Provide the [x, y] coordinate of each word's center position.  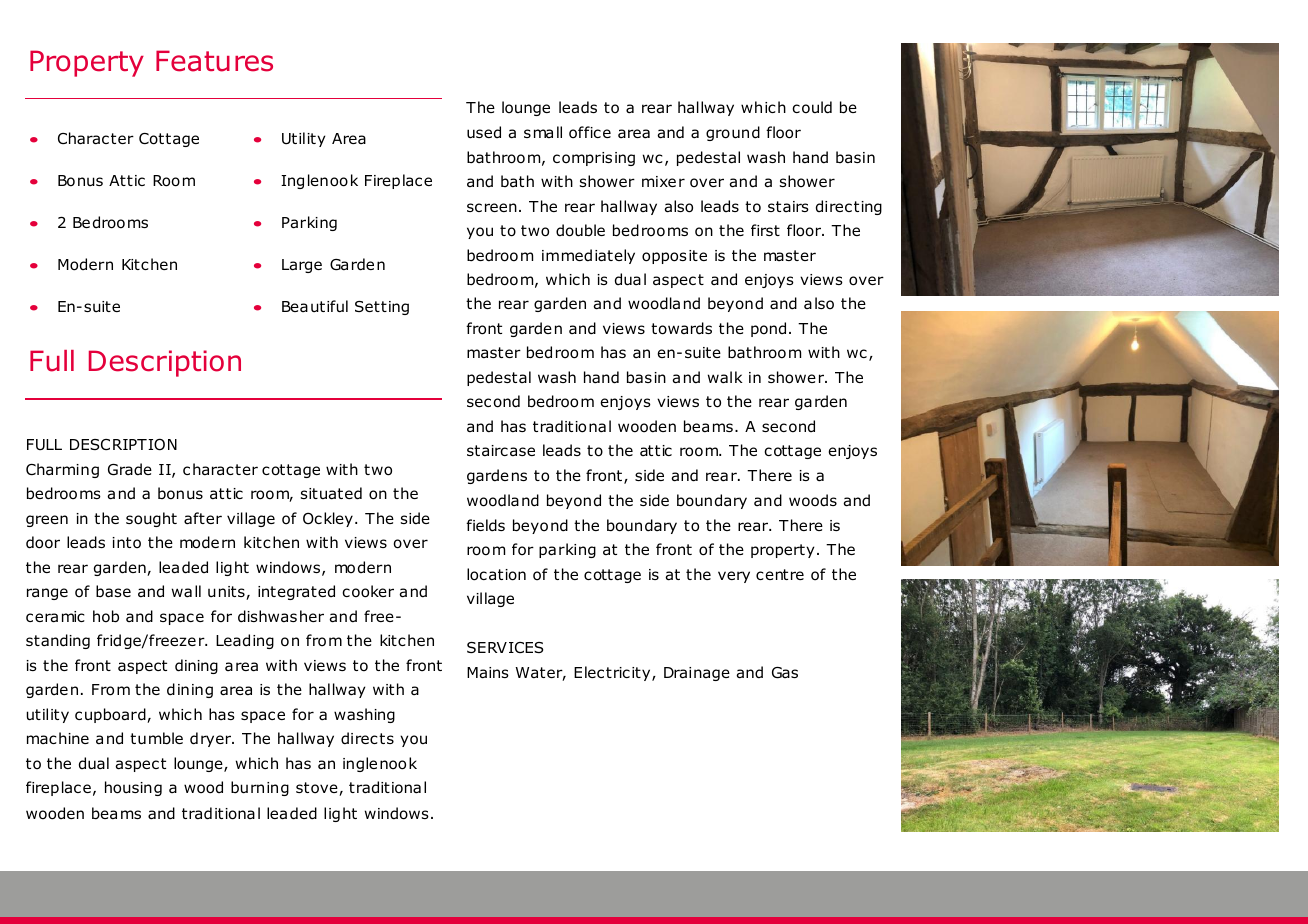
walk [725, 377]
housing [133, 788]
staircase [501, 450]
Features [214, 61]
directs [367, 738]
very [734, 577]
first [765, 230]
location [496, 574]
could [812, 107]
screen [492, 207]
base [113, 591]
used [484, 132]
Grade [130, 469]
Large [302, 266]
